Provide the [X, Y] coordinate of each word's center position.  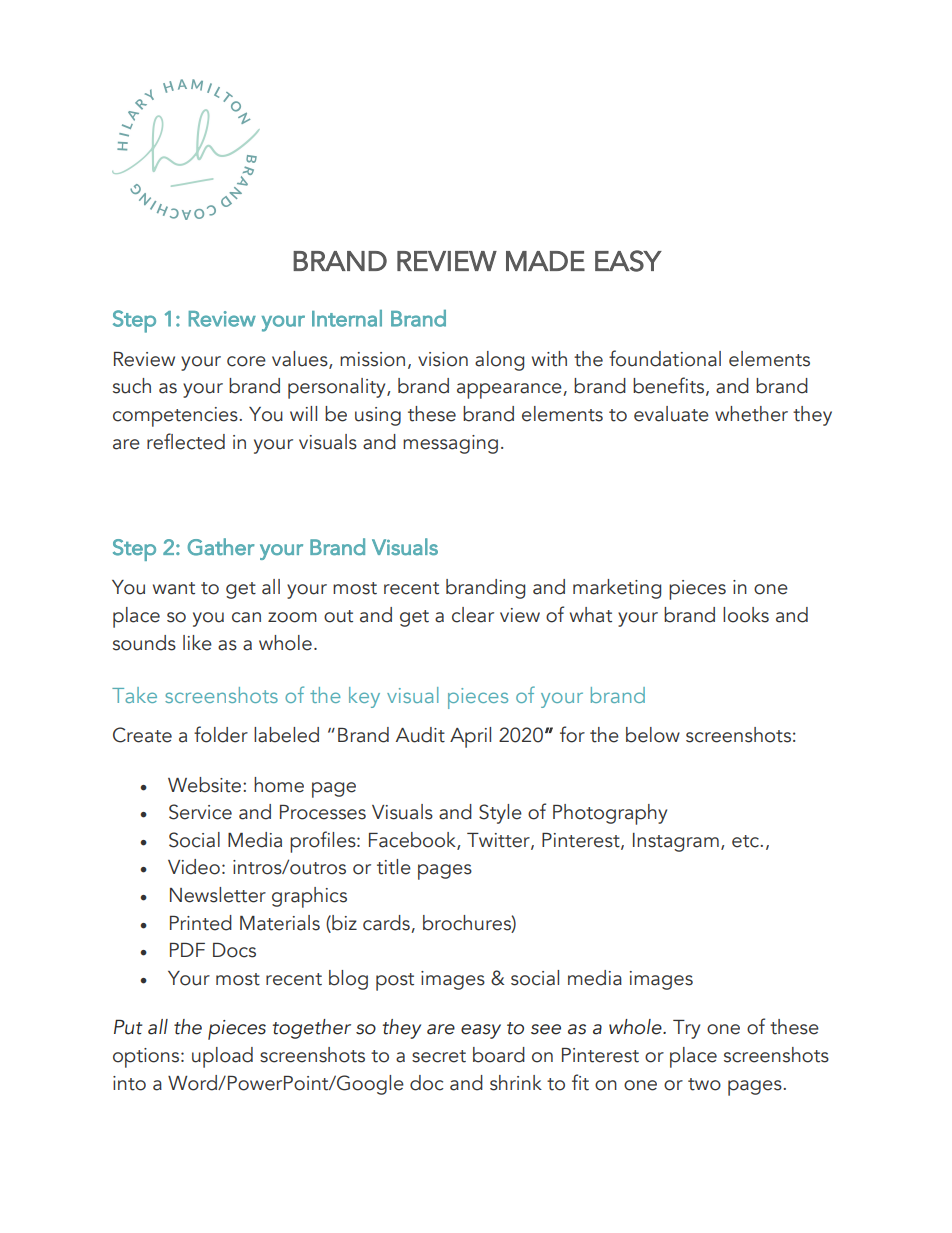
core [246, 361]
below [653, 735]
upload [222, 1057]
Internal [347, 318]
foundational [665, 358]
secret [439, 1056]
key [364, 697]
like [197, 643]
